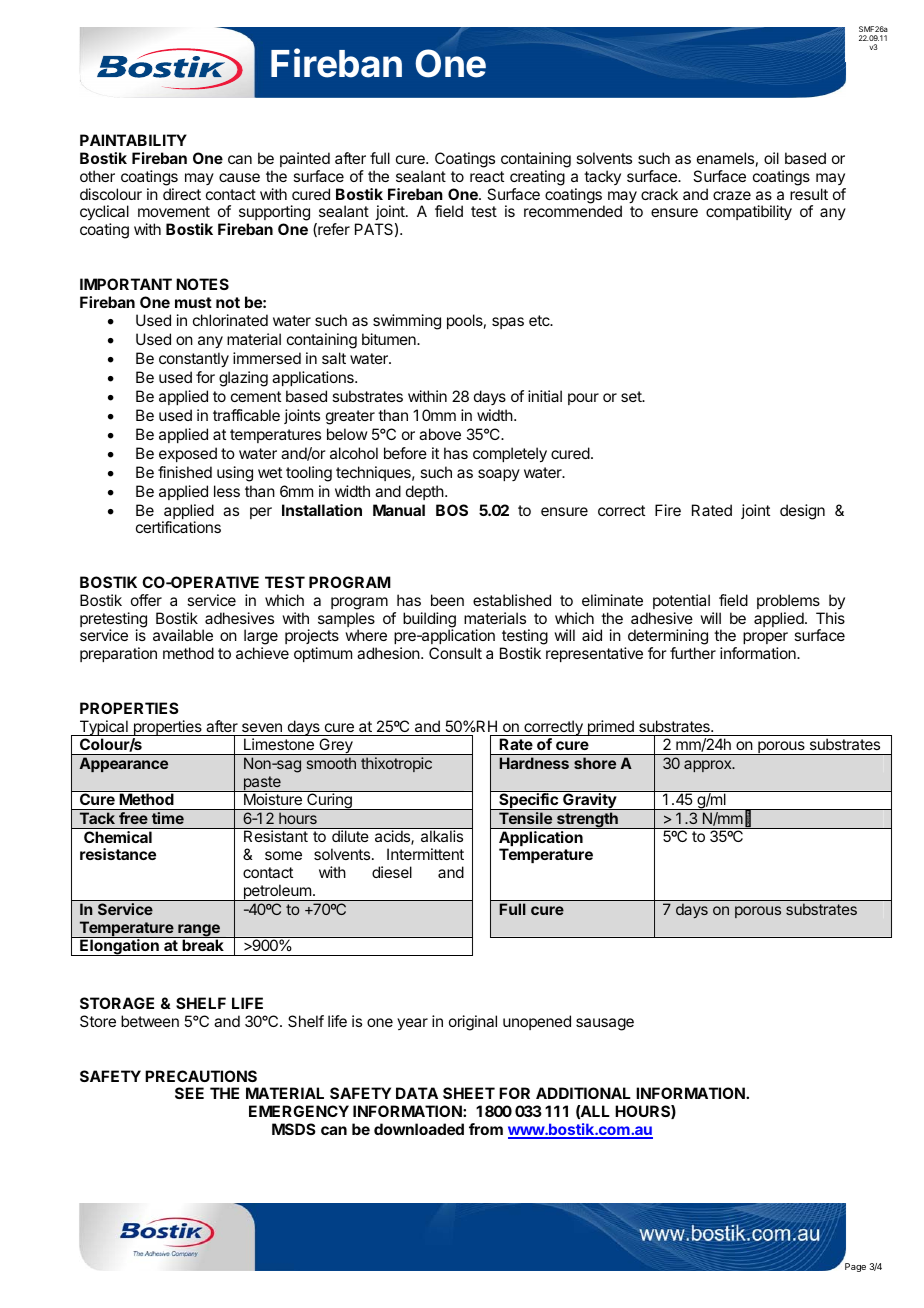 The width and height of the page is (924, 1308). I want to click on craze, so click(732, 195).
